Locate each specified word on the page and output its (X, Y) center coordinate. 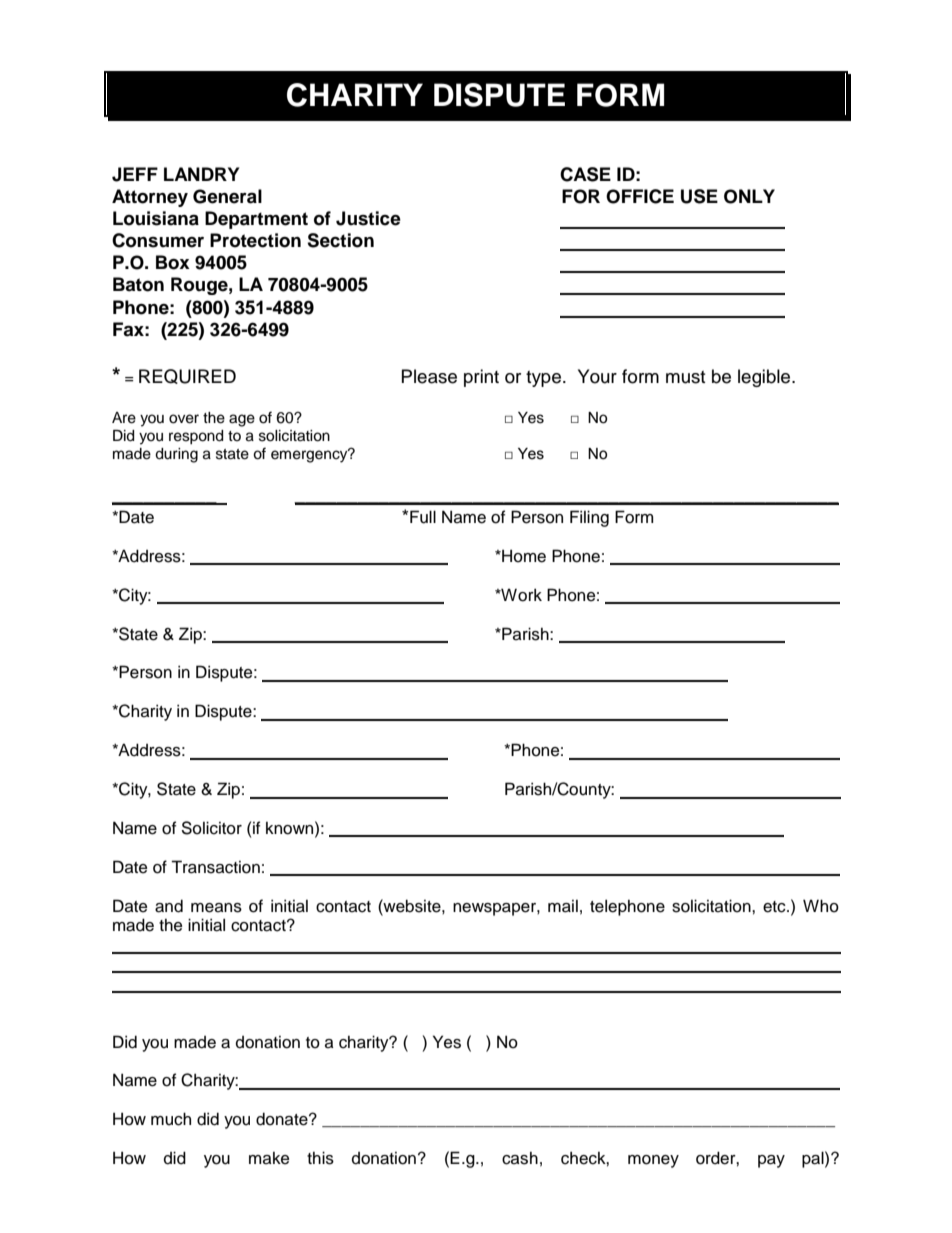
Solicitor (211, 828)
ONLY (749, 196)
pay (771, 1161)
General (227, 196)
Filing (589, 518)
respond (196, 437)
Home (523, 556)
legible (765, 378)
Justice (368, 218)
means (216, 908)
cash (520, 1158)
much (171, 1119)
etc (775, 907)
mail (563, 906)
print (481, 378)
